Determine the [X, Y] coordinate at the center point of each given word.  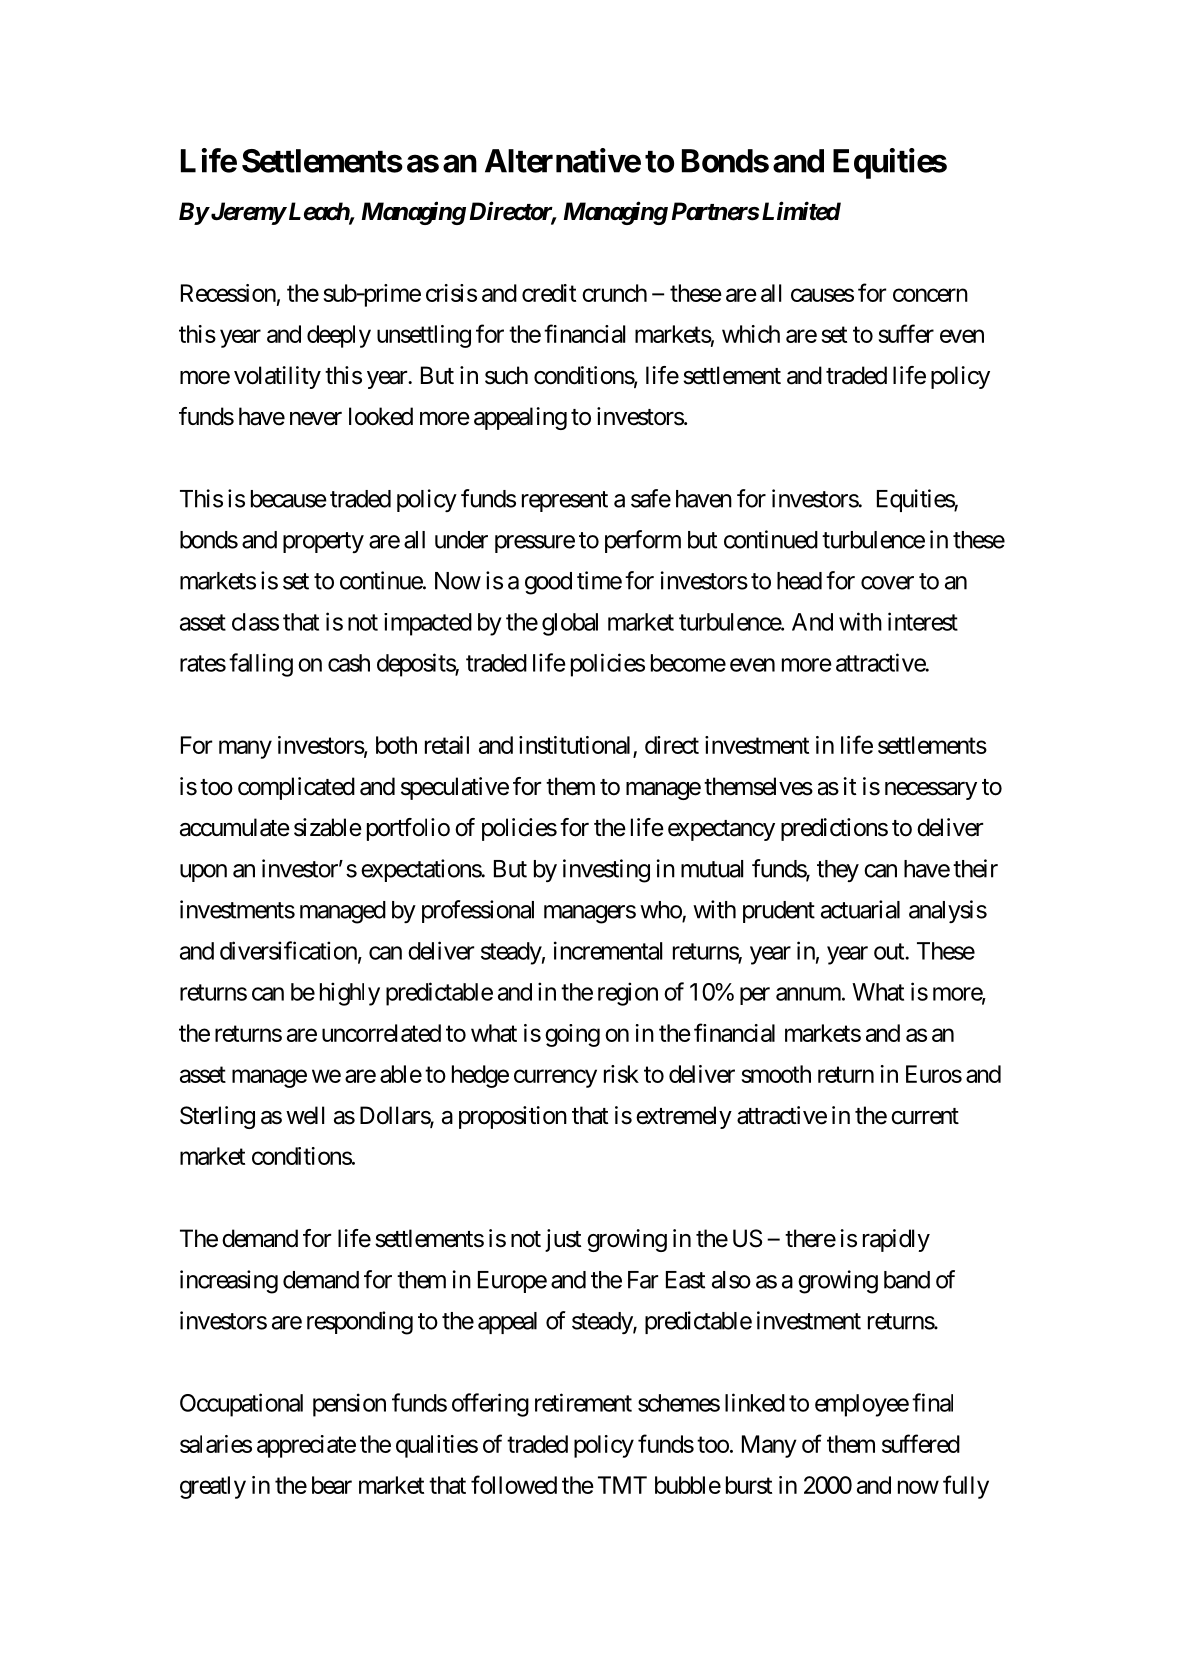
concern [930, 295]
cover [887, 583]
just [563, 1240]
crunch [614, 293]
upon [203, 873]
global [570, 624]
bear [332, 1485]
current [925, 1116]
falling [261, 665]
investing [606, 871]
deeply [339, 336]
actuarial [860, 909]
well [305, 1115]
